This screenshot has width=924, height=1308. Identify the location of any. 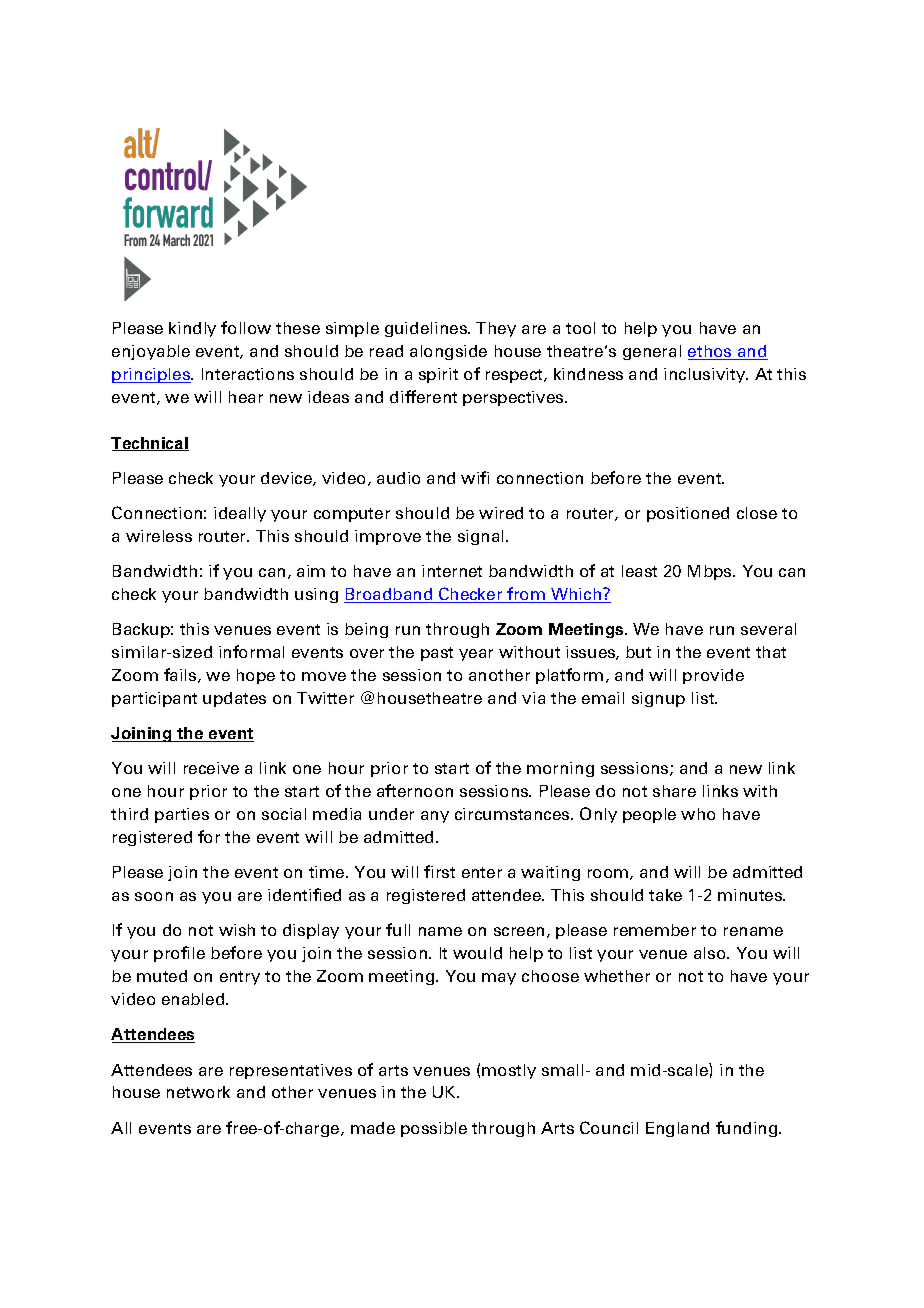
(435, 817).
